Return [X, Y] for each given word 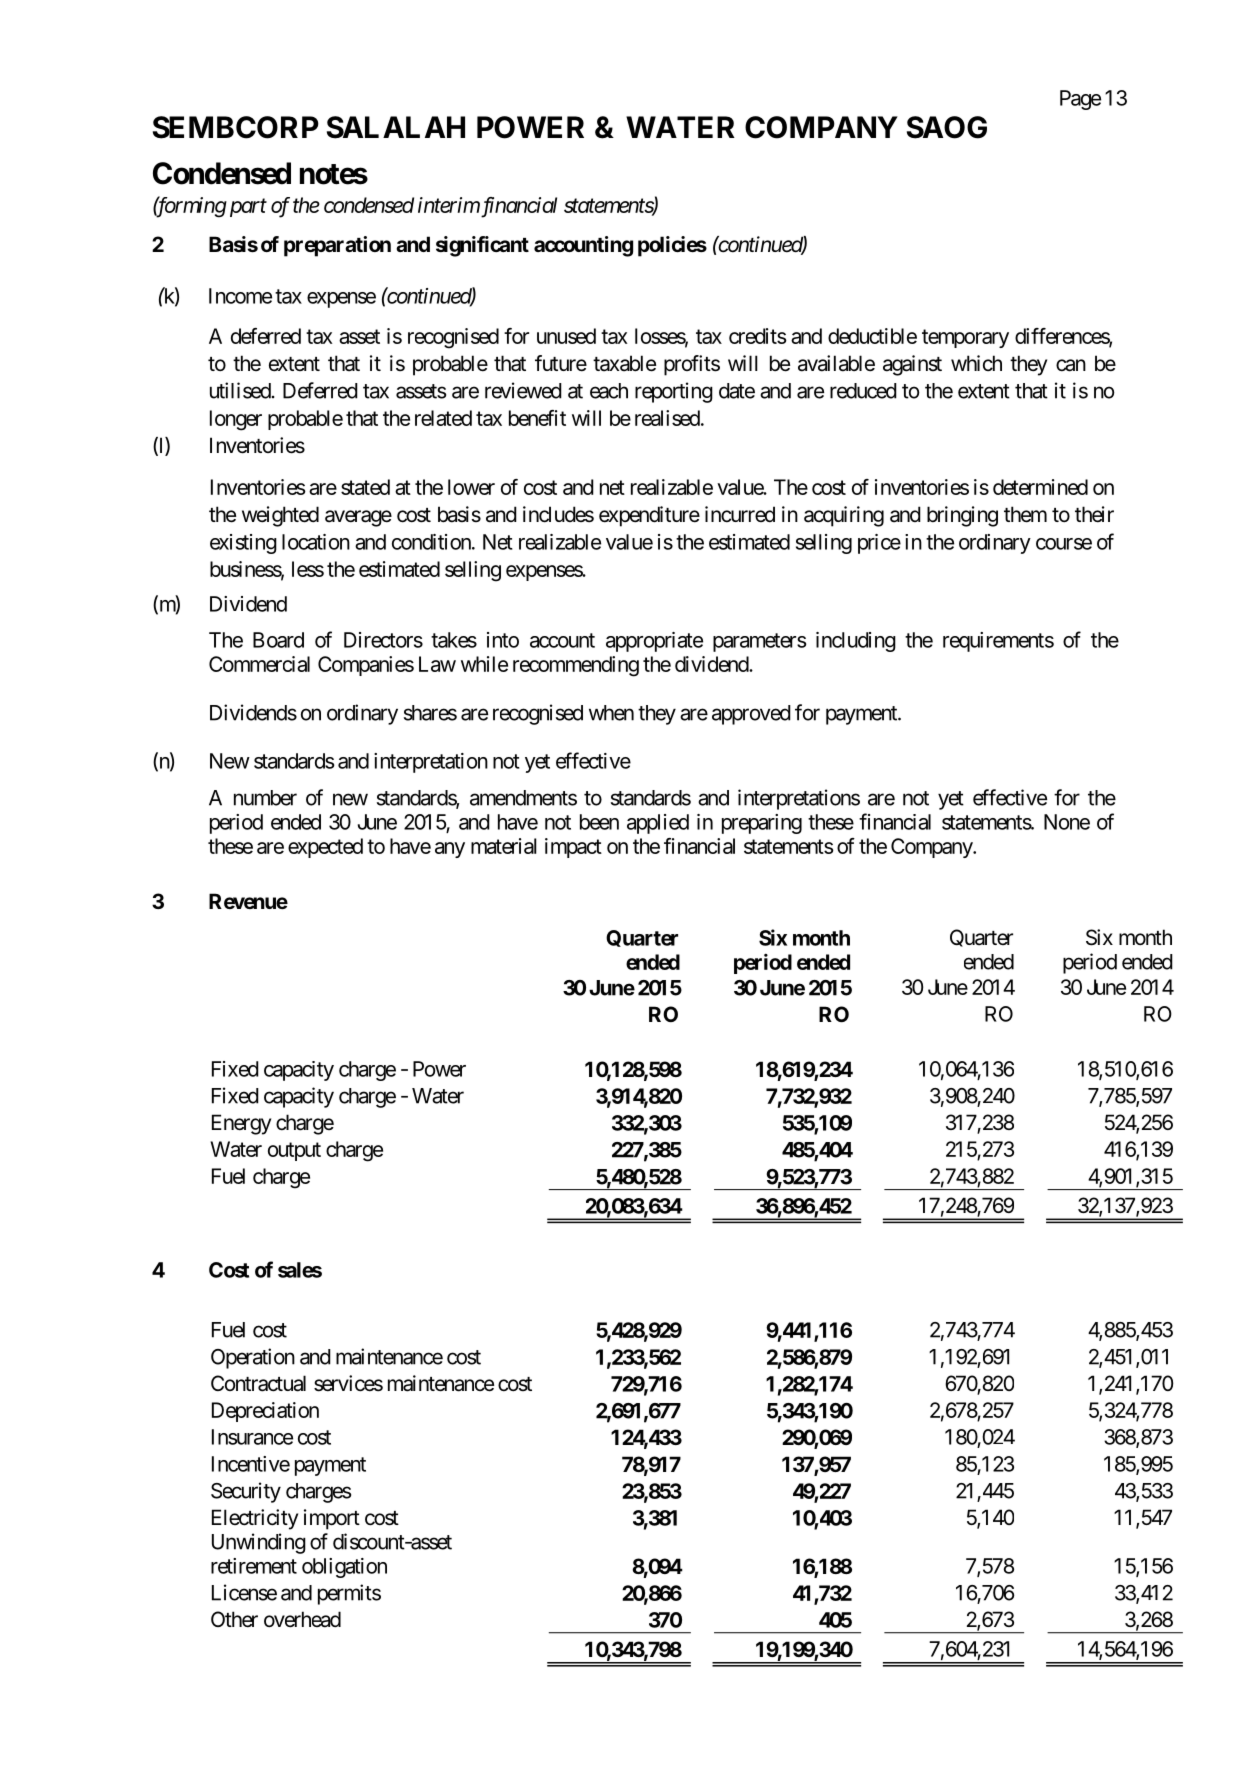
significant [482, 246]
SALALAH [396, 127]
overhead [302, 1619]
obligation [344, 1568]
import [332, 1519]
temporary [965, 338]
